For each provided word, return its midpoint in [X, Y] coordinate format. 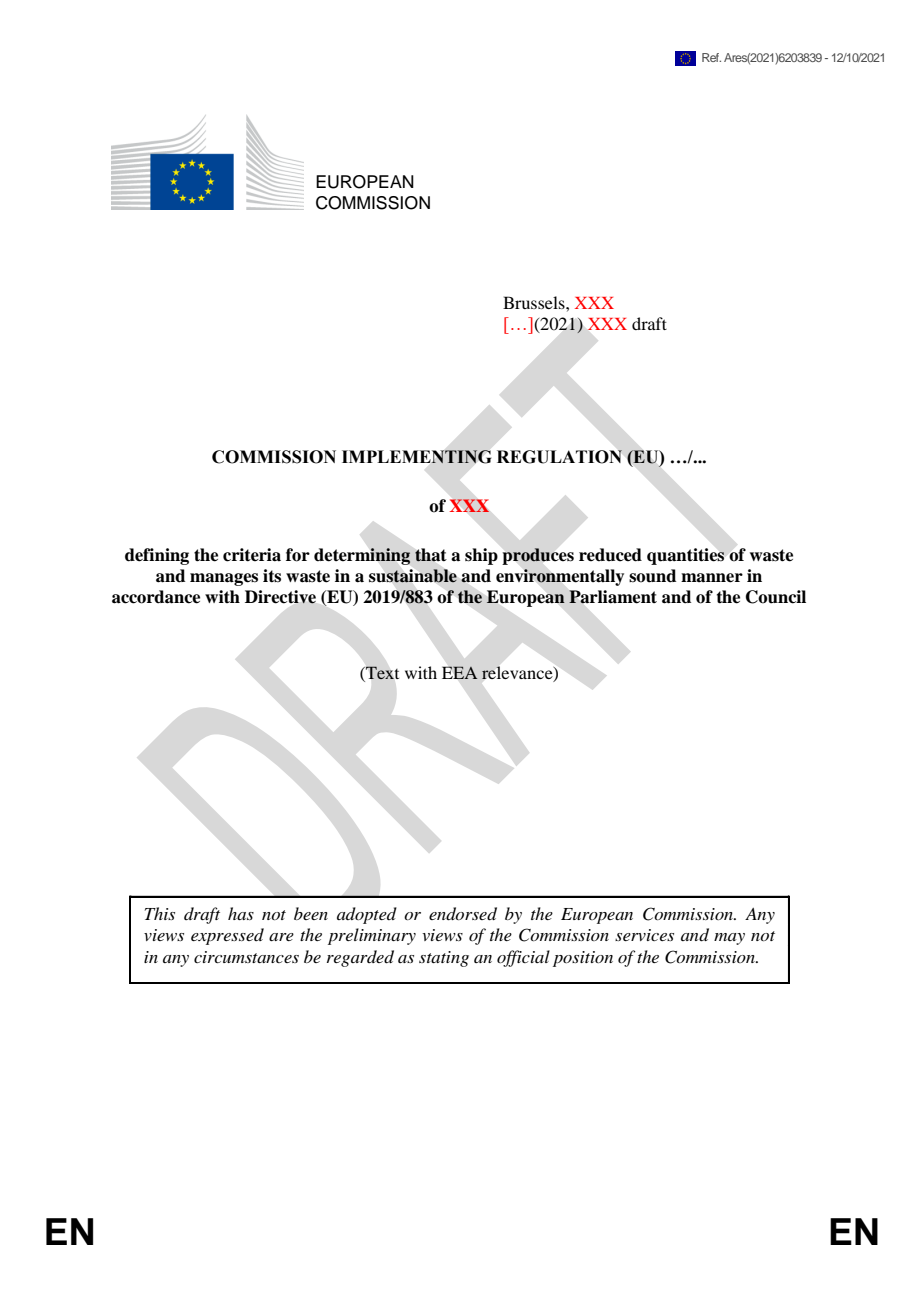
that [431, 555]
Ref [711, 57]
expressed [227, 936]
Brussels [535, 302]
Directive [280, 597]
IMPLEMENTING [416, 457]
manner [712, 578]
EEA [459, 672]
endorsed [463, 914]
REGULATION [559, 457]
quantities [685, 556]
